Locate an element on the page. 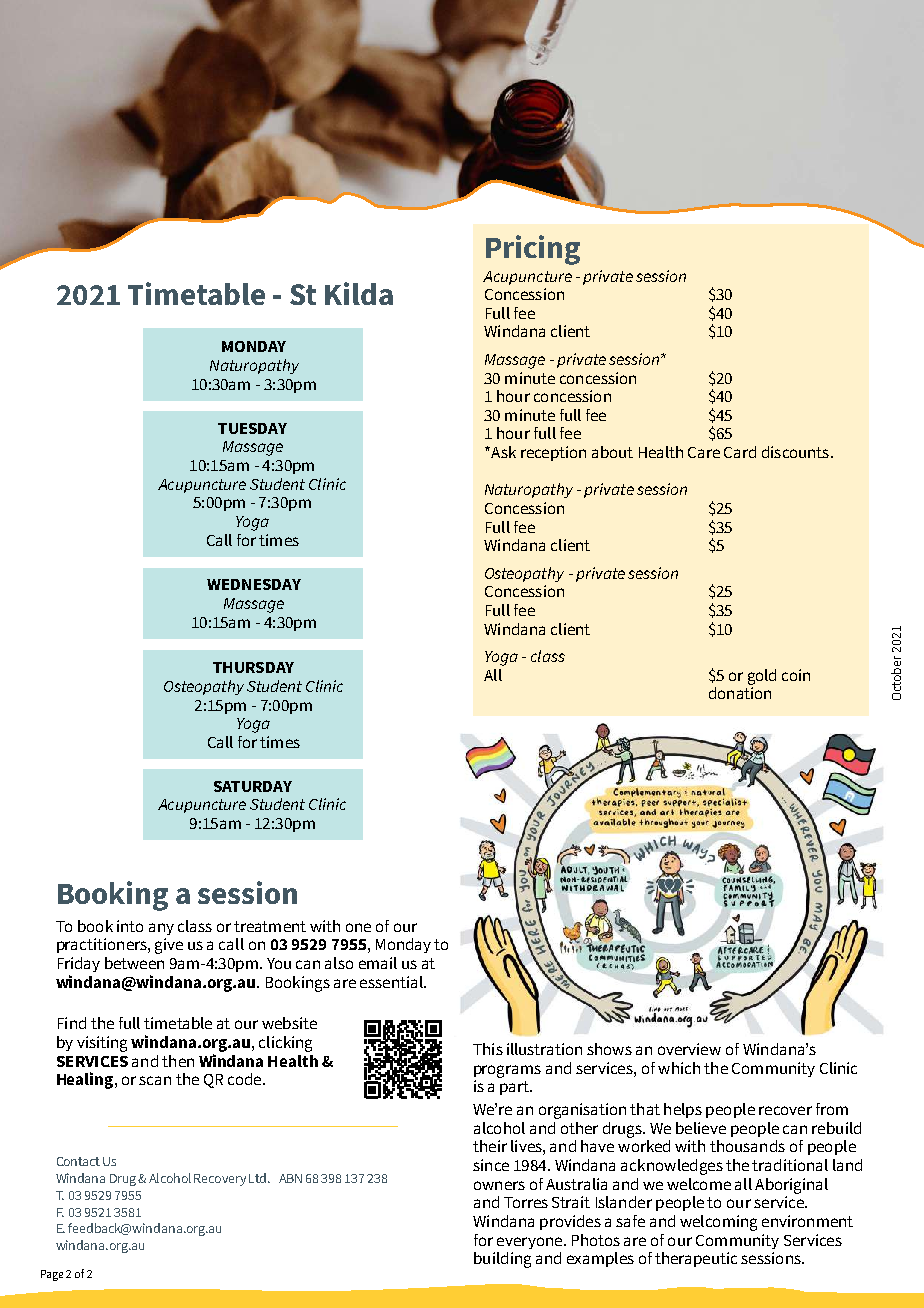 The width and height of the image is (924, 1308). Ask is located at coordinates (502, 452).
